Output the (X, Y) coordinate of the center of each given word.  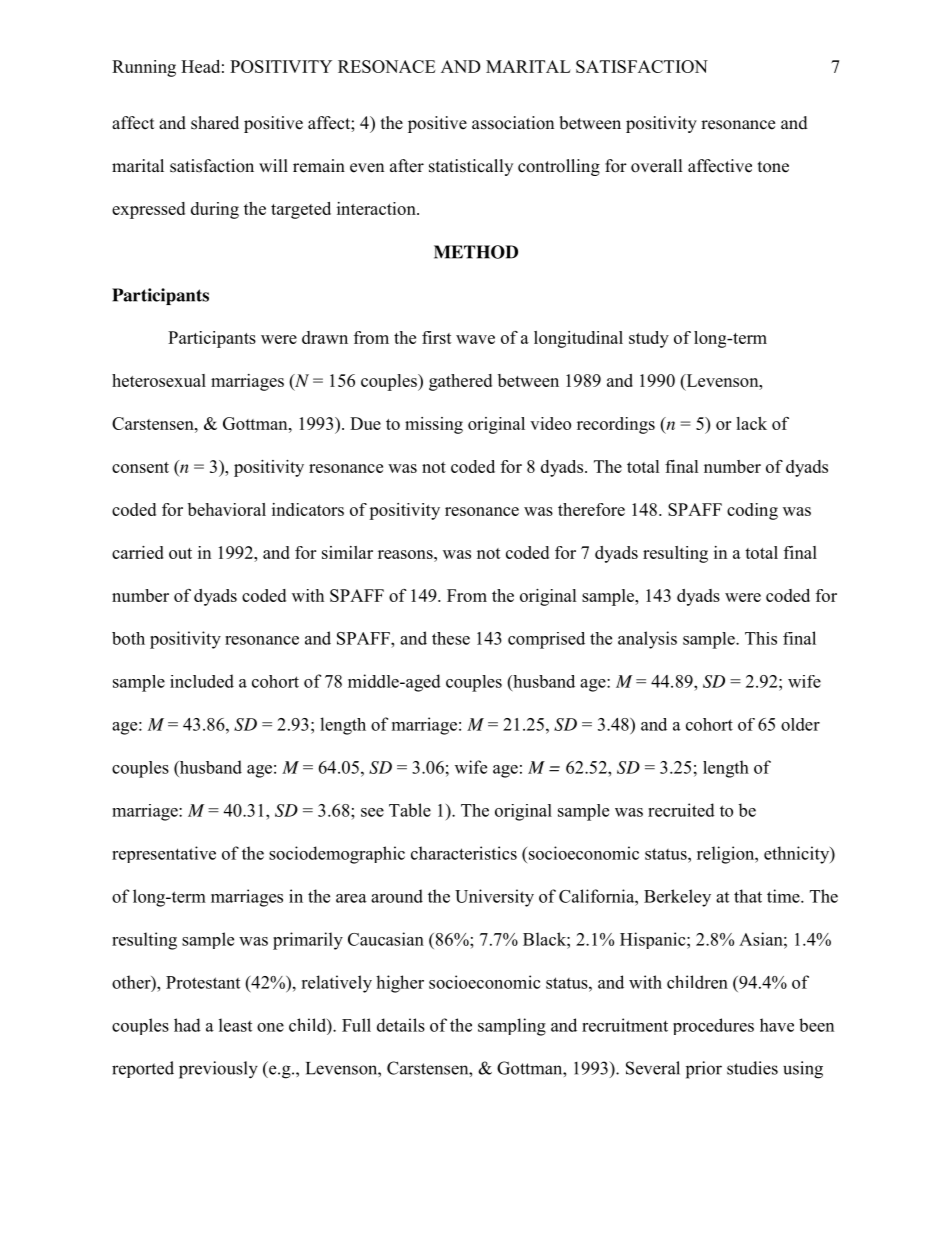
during (215, 210)
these (451, 638)
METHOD (476, 252)
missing (434, 425)
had (187, 1025)
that (748, 896)
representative (164, 854)
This (761, 638)
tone (773, 167)
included (202, 681)
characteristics (464, 853)
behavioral (227, 509)
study (649, 339)
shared (215, 123)
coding (752, 511)
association (513, 123)
